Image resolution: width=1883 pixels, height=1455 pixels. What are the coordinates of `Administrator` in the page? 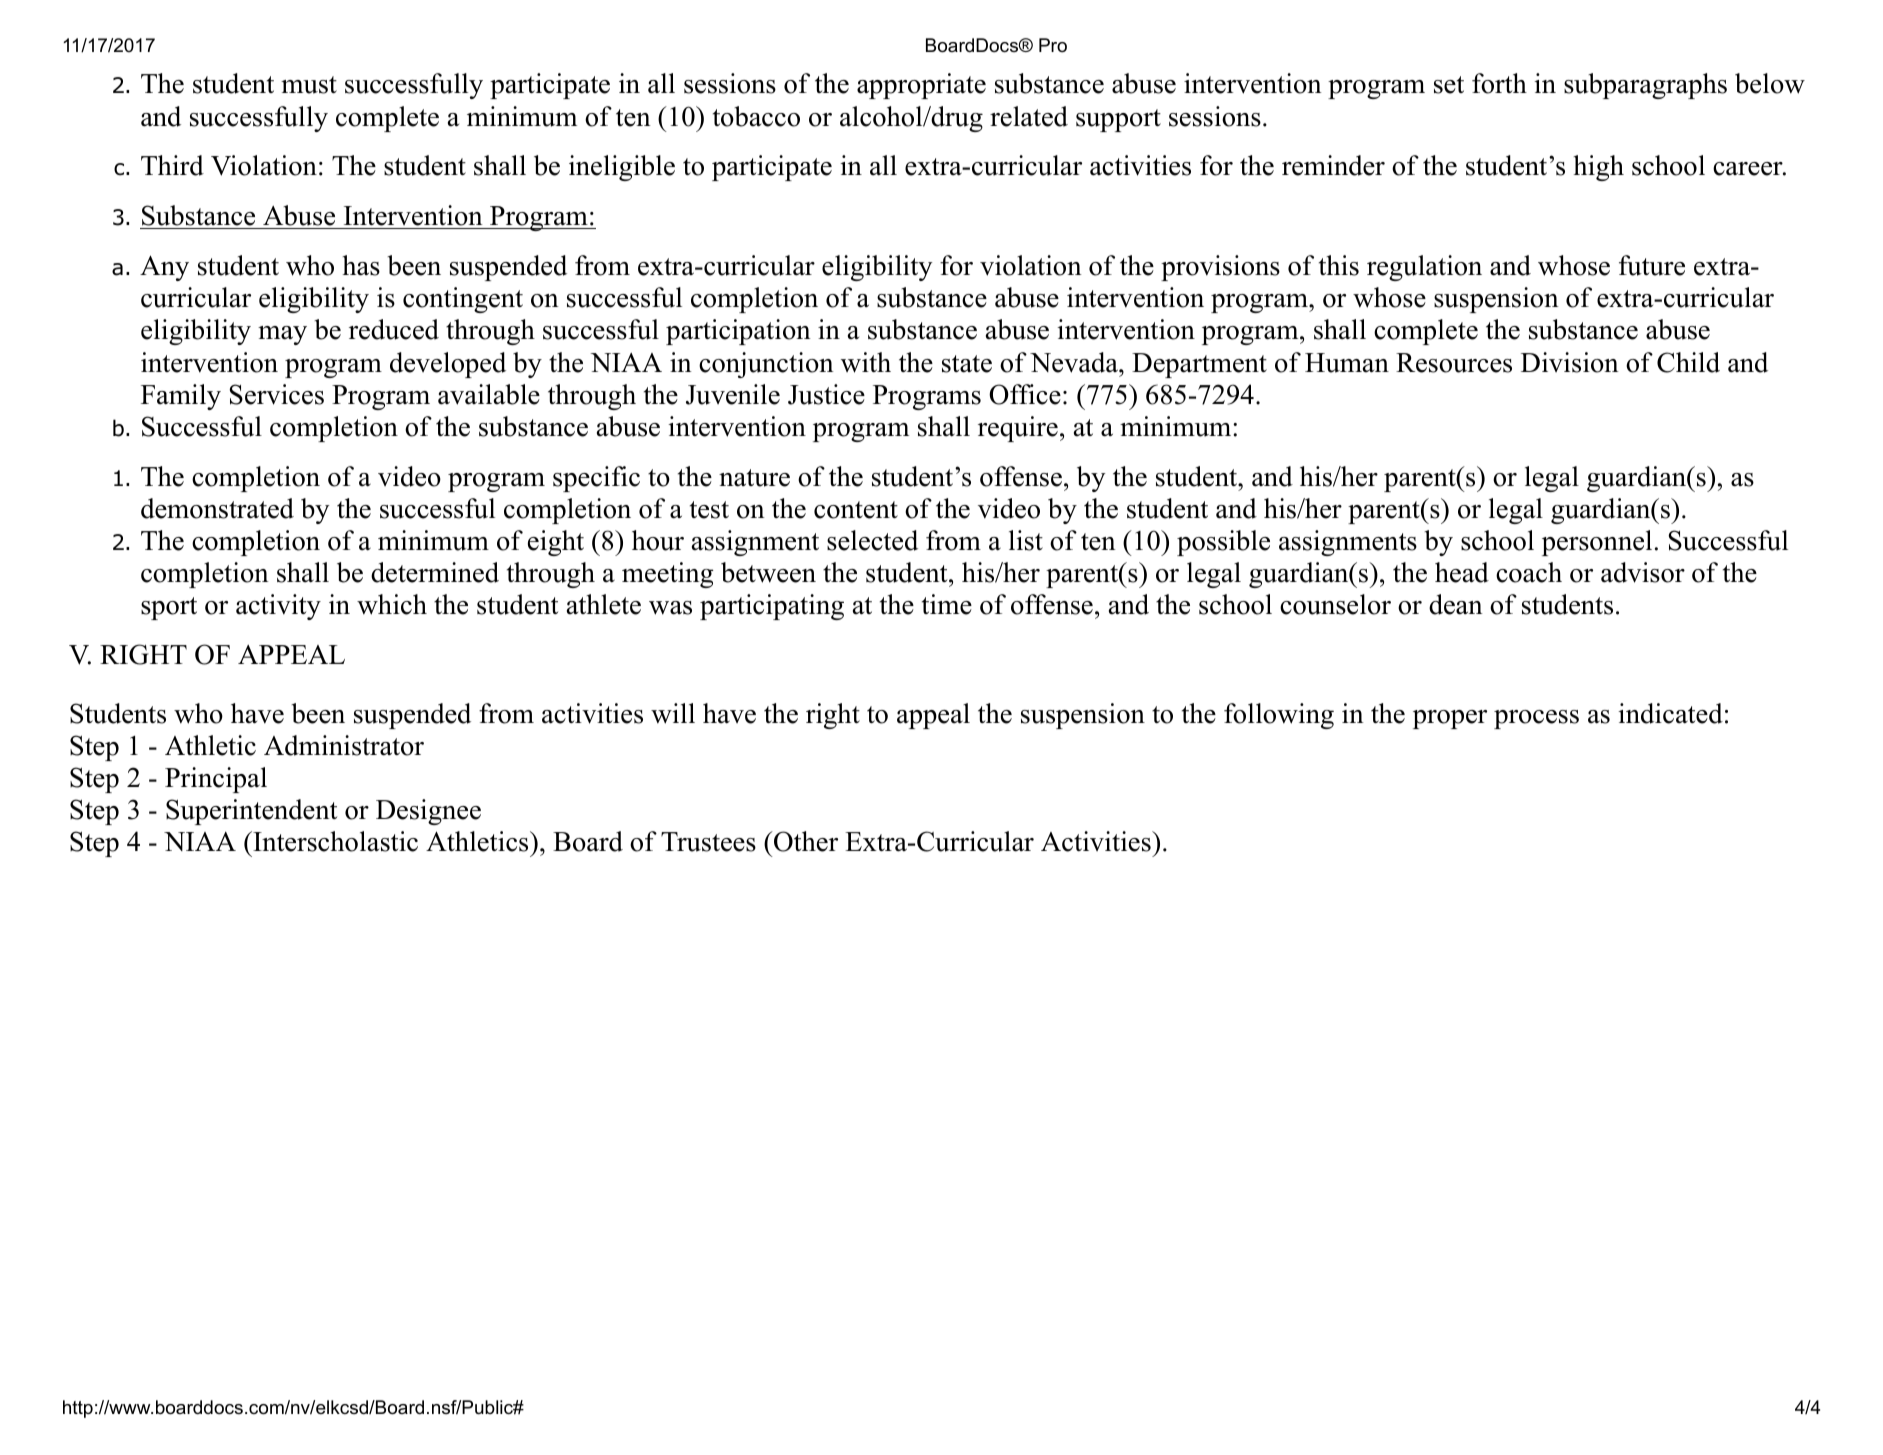 It's located at (344, 745).
